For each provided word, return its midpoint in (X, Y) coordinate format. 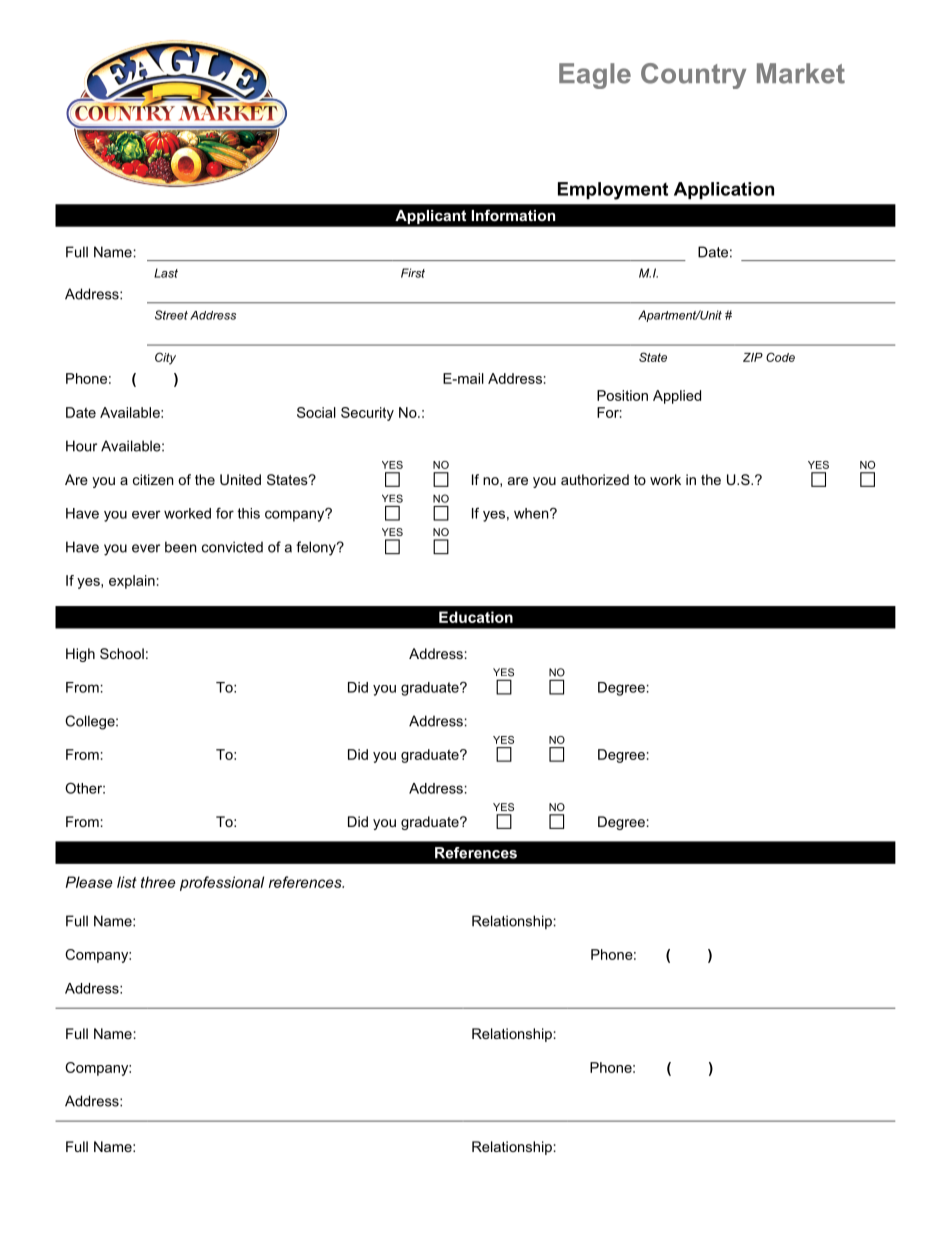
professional (222, 883)
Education (476, 617)
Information (513, 215)
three (158, 882)
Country (693, 76)
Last (166, 273)
